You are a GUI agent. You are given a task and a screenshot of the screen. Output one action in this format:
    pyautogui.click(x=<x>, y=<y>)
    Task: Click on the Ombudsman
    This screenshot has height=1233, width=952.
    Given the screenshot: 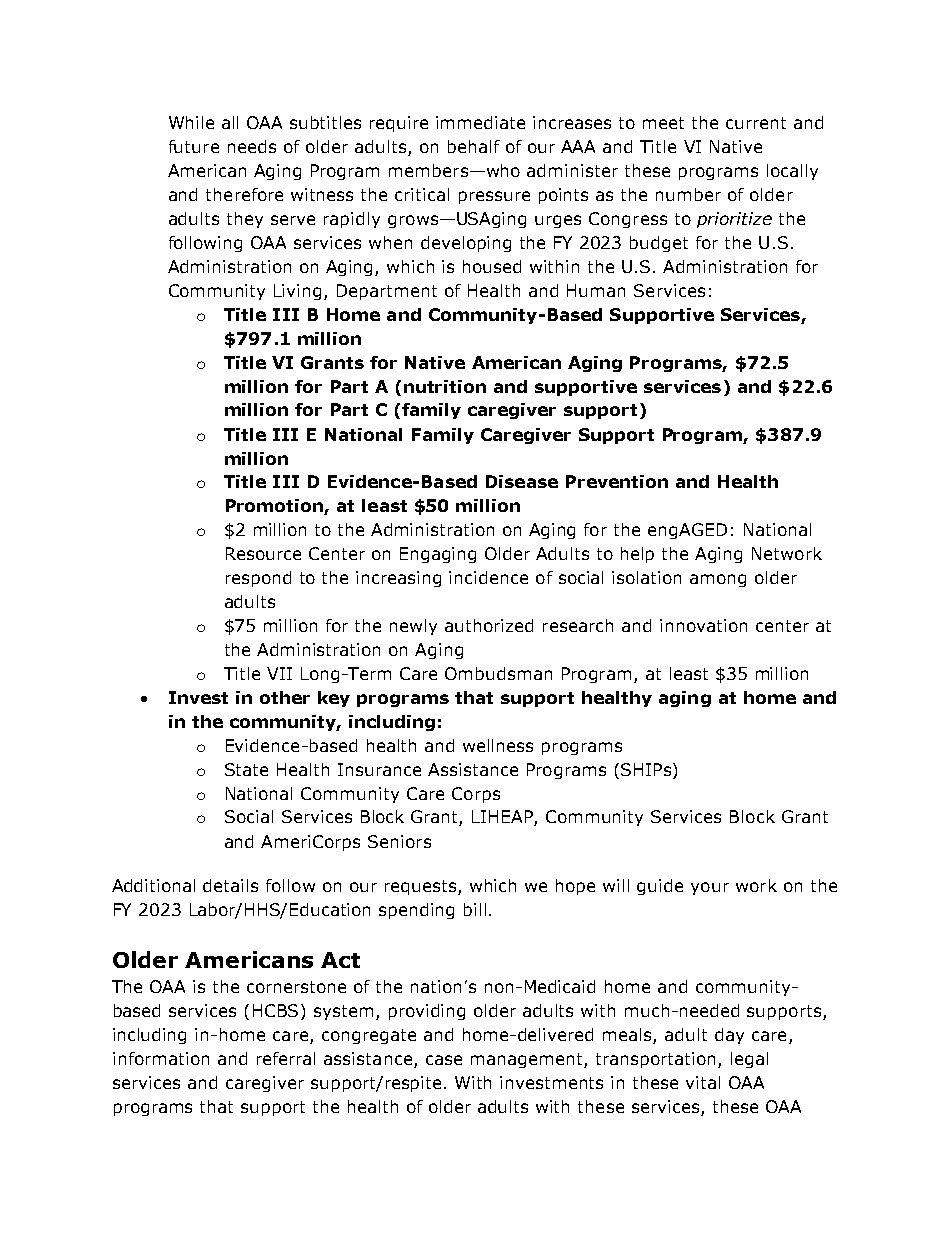 What is the action you would take?
    pyautogui.click(x=498, y=673)
